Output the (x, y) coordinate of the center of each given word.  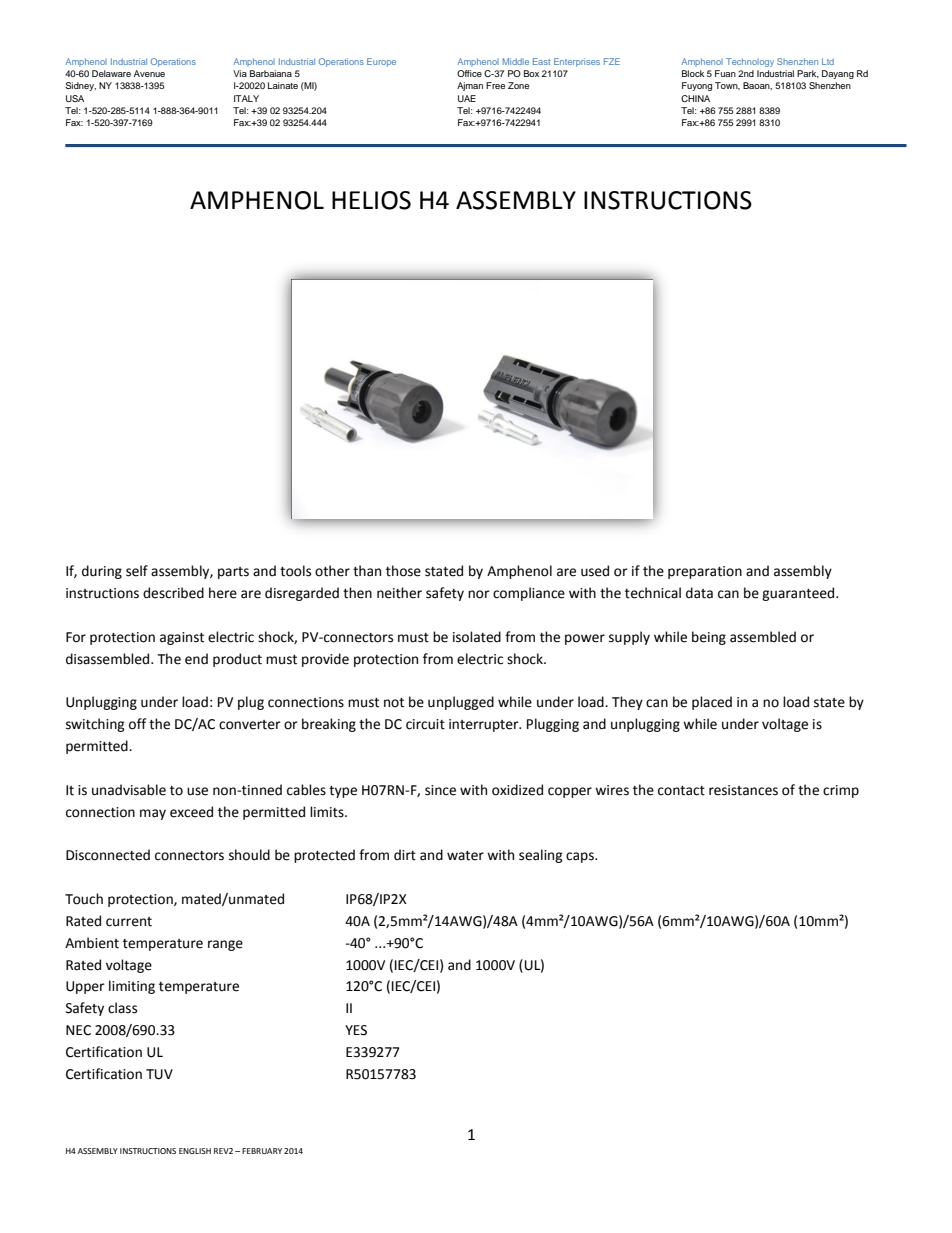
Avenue (149, 73)
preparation (705, 572)
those (403, 571)
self (137, 571)
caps (581, 857)
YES (356, 1030)
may (153, 814)
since (440, 790)
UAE (467, 98)
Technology (750, 62)
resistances (743, 790)
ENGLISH (195, 1151)
